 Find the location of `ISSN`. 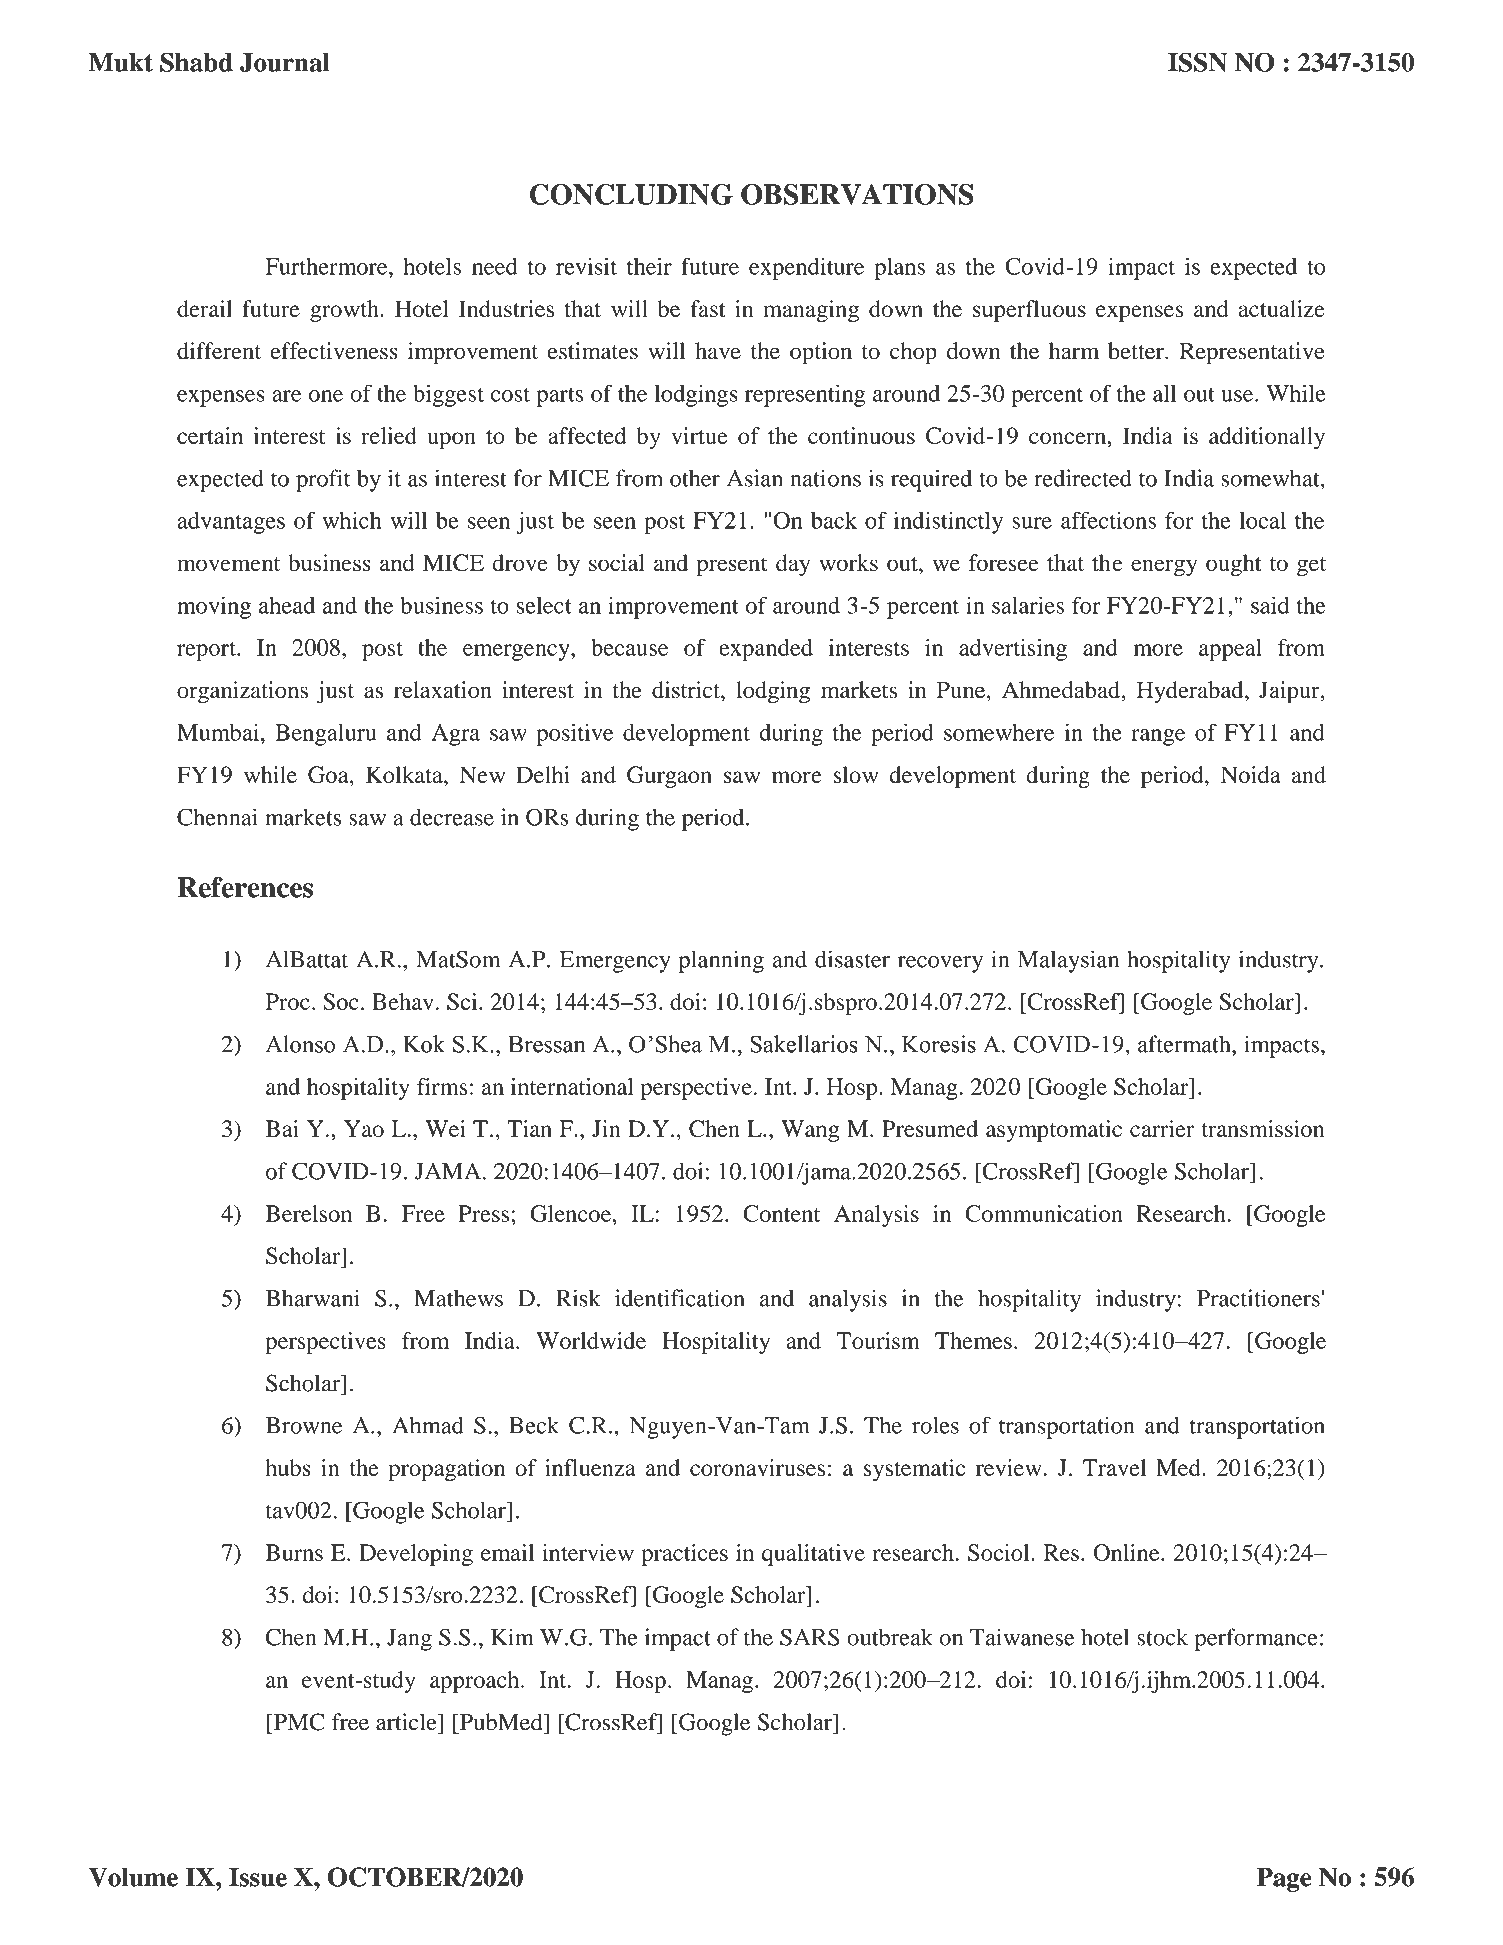

ISSN is located at coordinates (1198, 62).
